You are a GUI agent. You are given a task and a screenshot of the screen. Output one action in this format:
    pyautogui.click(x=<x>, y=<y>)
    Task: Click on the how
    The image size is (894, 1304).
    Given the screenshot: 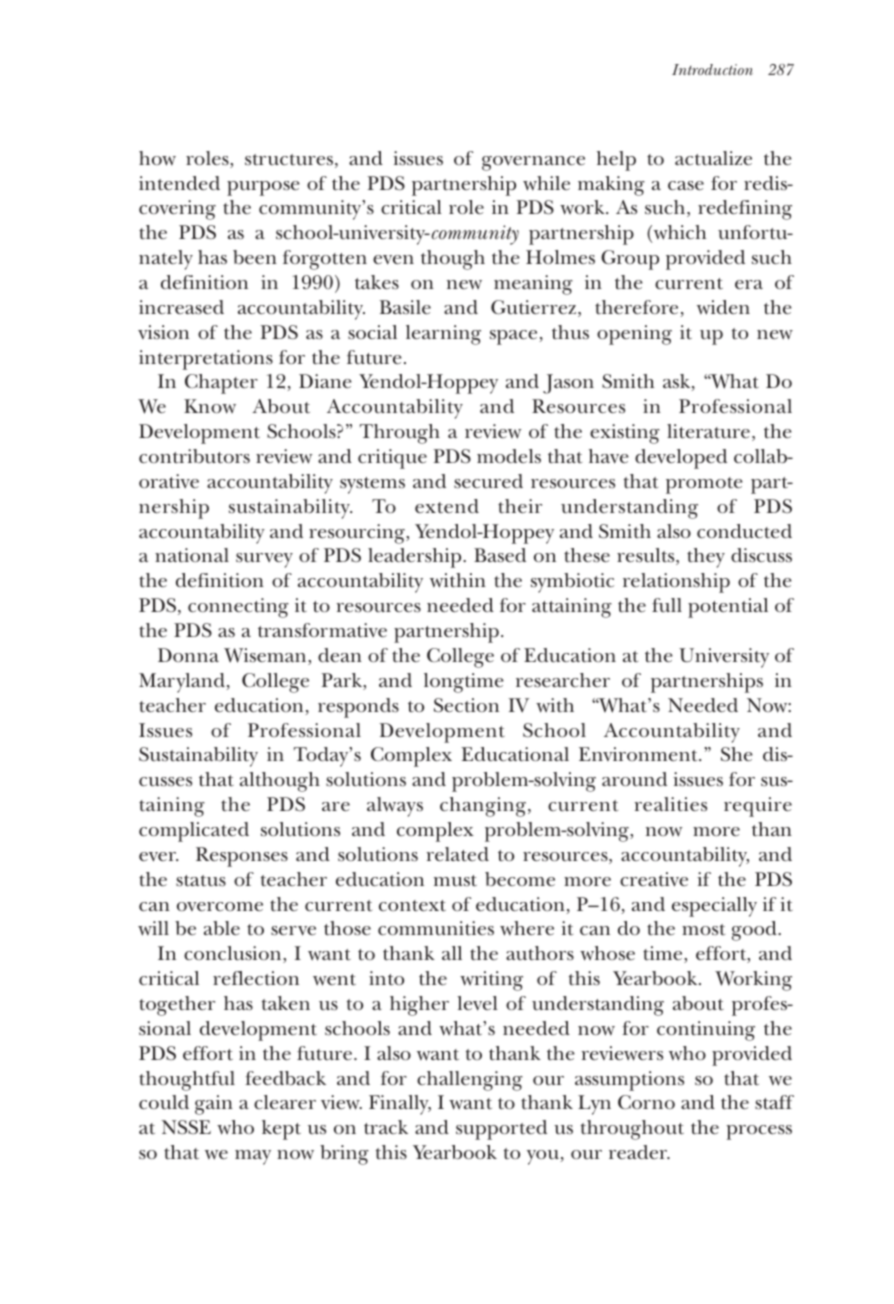 What is the action you would take?
    pyautogui.click(x=157, y=158)
